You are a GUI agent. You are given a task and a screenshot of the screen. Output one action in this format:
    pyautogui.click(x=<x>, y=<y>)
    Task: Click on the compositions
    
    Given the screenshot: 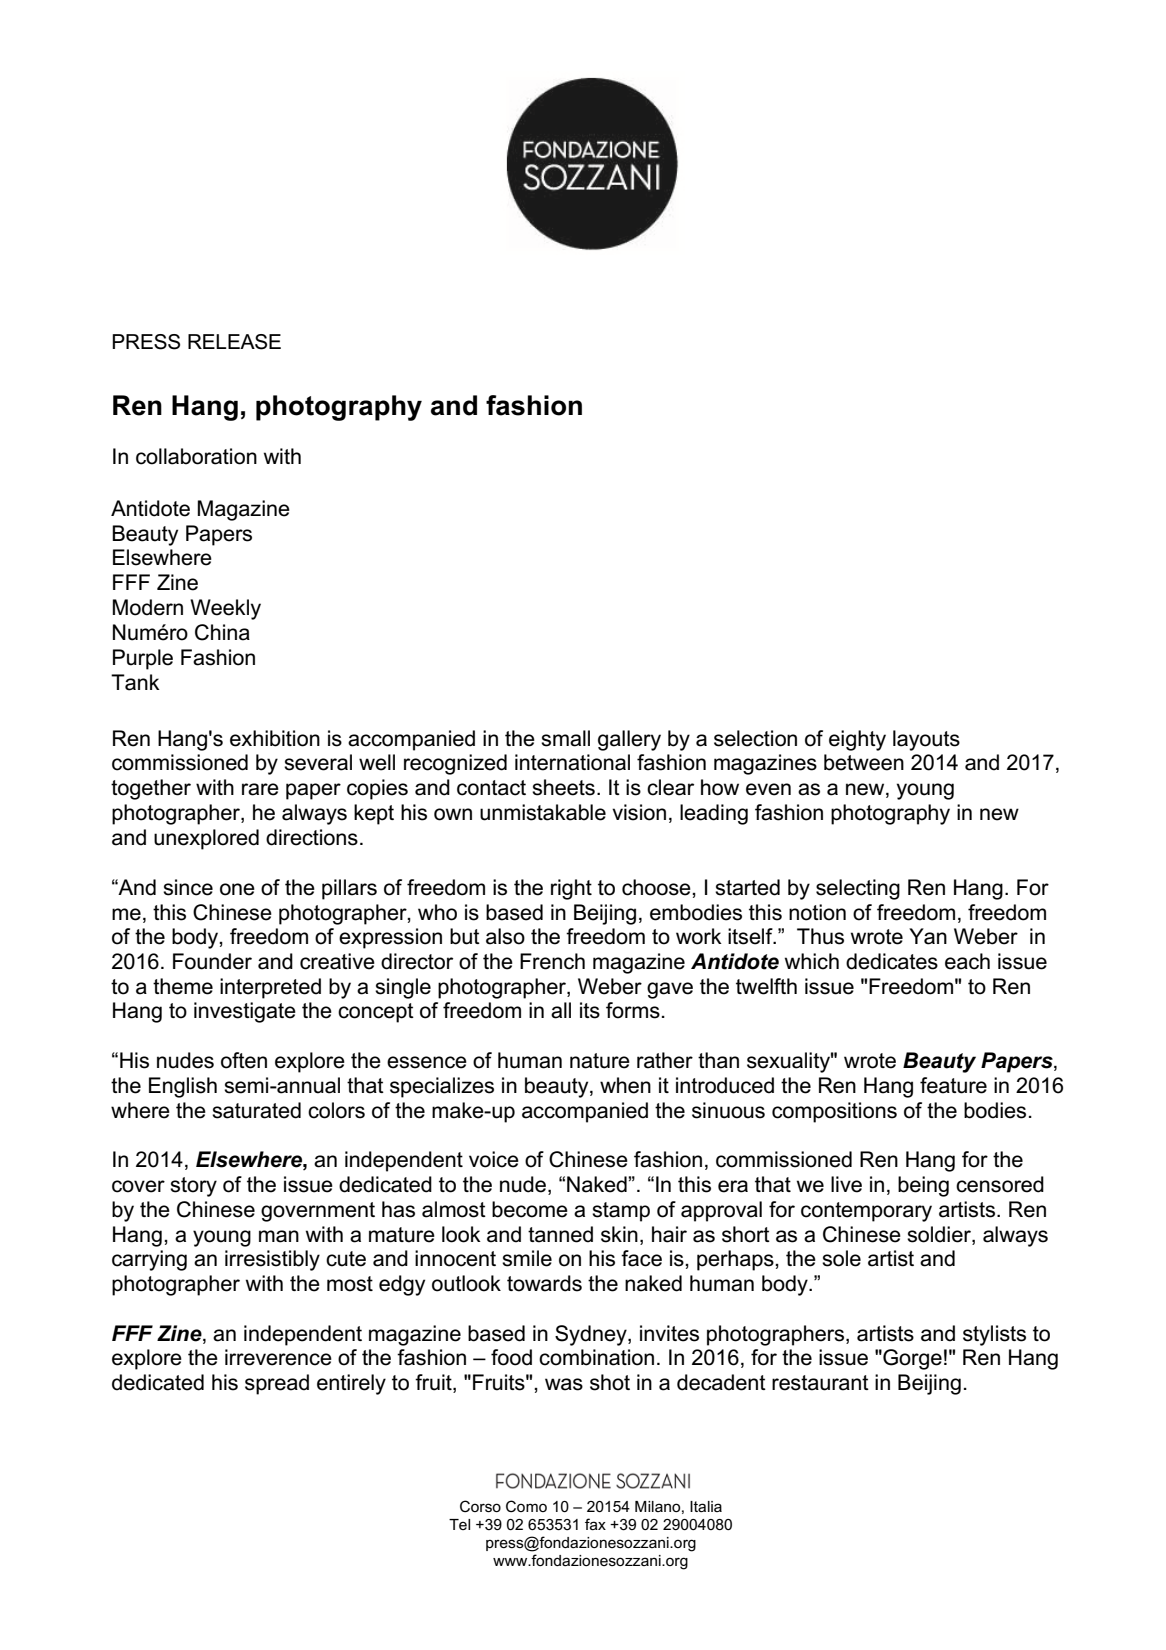 What is the action you would take?
    pyautogui.click(x=834, y=1112)
